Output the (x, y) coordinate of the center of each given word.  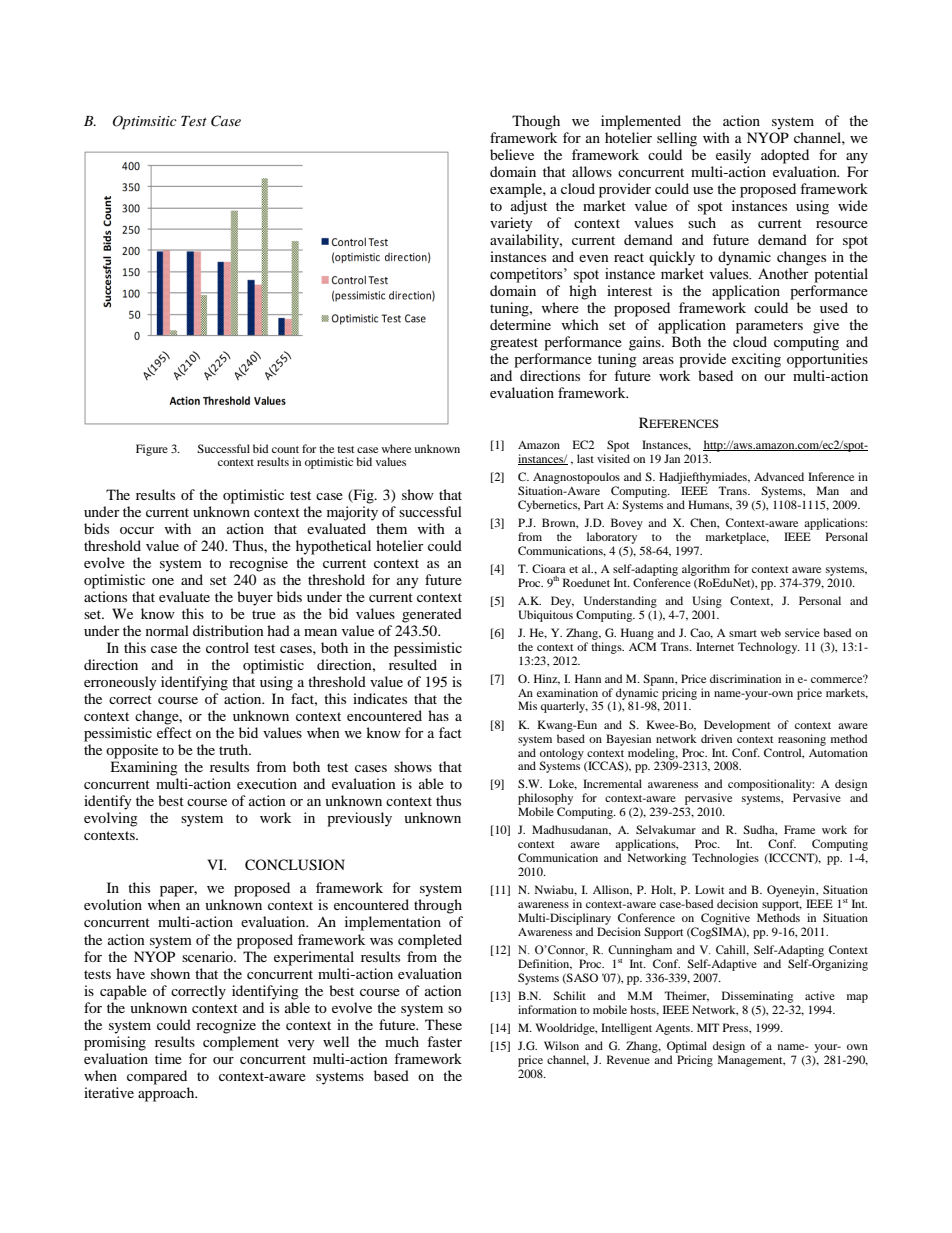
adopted (785, 156)
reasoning (802, 740)
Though (536, 122)
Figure (152, 450)
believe (512, 154)
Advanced (779, 476)
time (168, 1058)
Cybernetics (549, 506)
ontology (562, 755)
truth (235, 749)
